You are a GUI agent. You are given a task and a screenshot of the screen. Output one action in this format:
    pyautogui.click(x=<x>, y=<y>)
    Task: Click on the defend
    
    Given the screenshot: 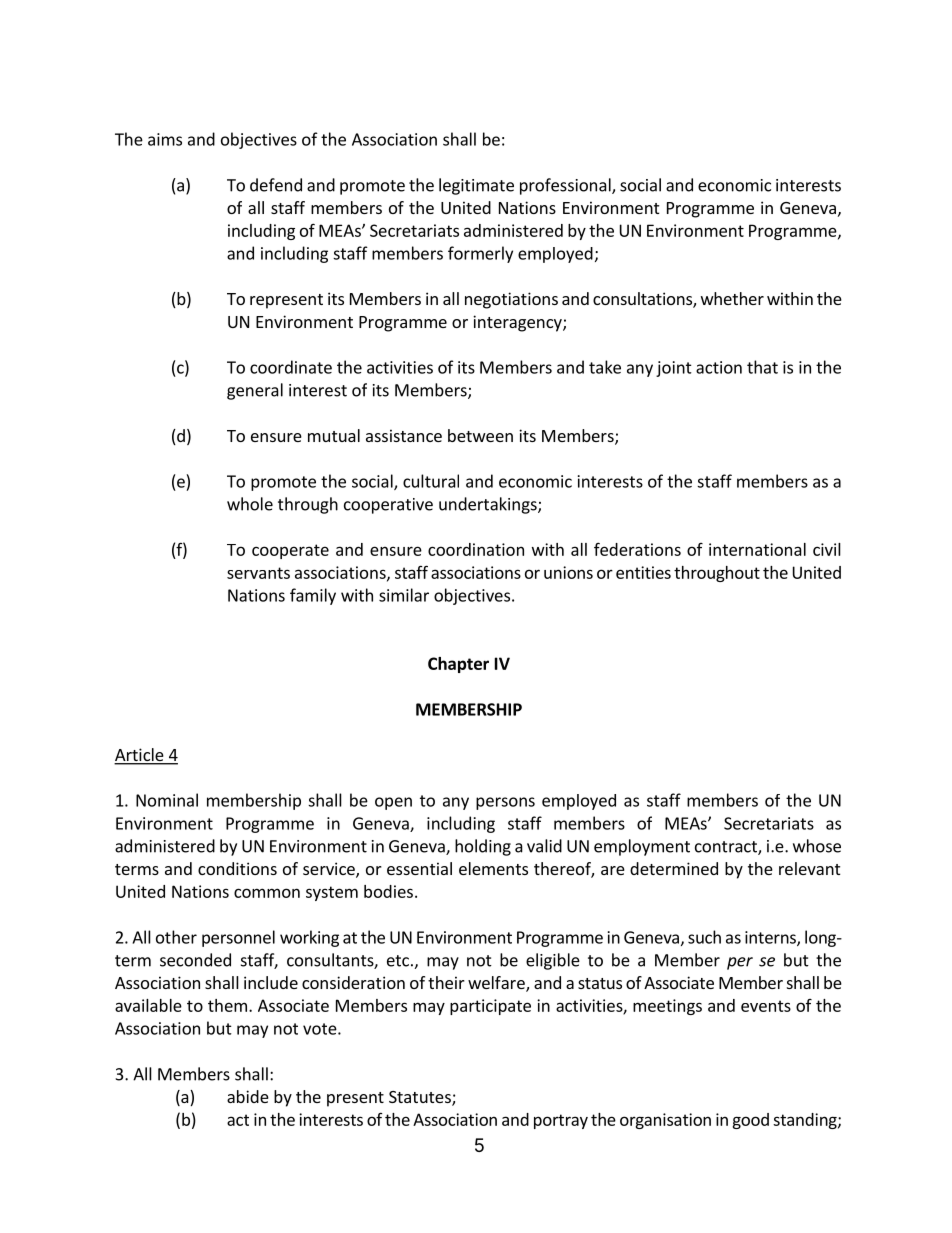 What is the action you would take?
    pyautogui.click(x=276, y=185)
